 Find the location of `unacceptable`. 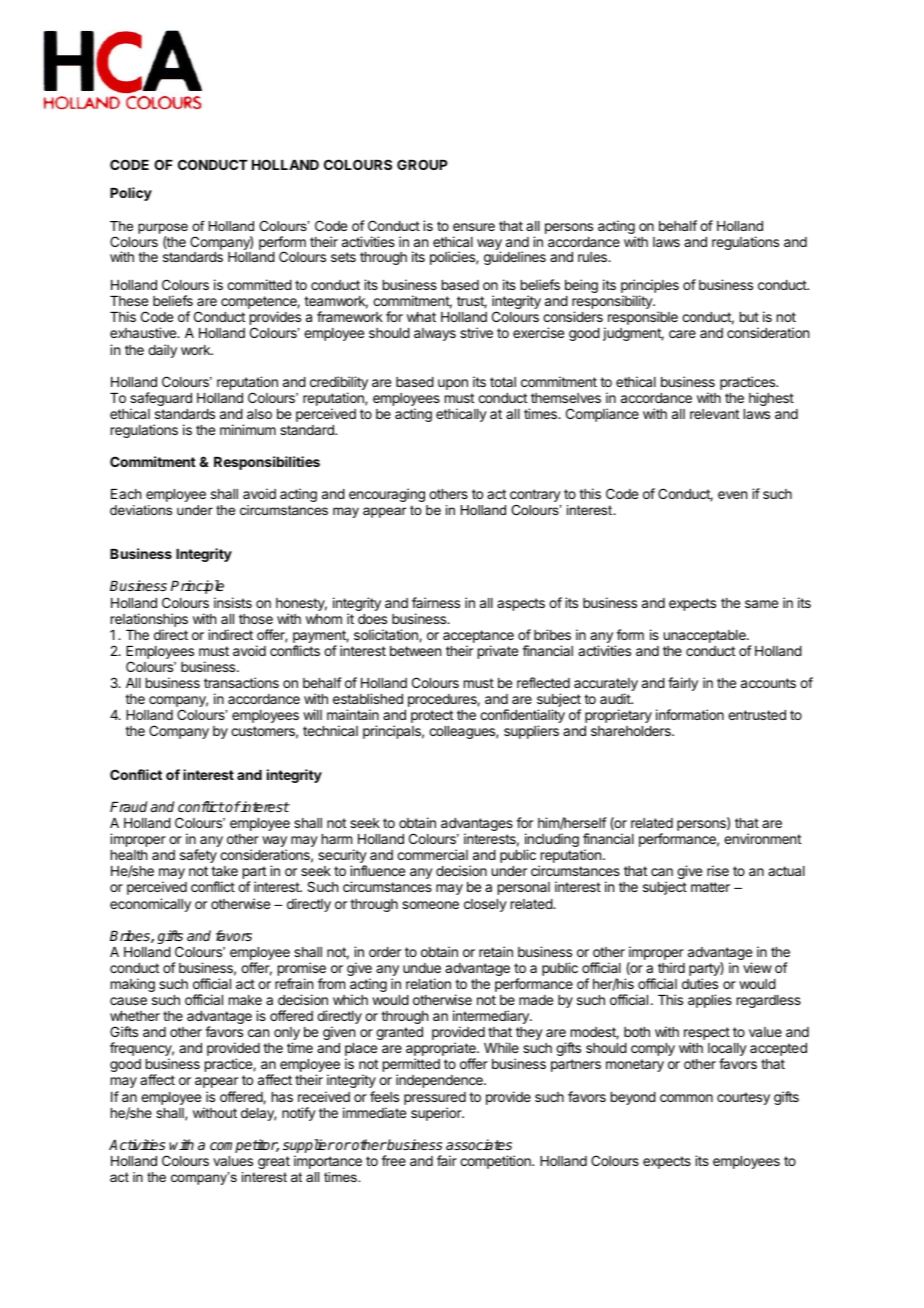

unacceptable is located at coordinates (706, 636).
